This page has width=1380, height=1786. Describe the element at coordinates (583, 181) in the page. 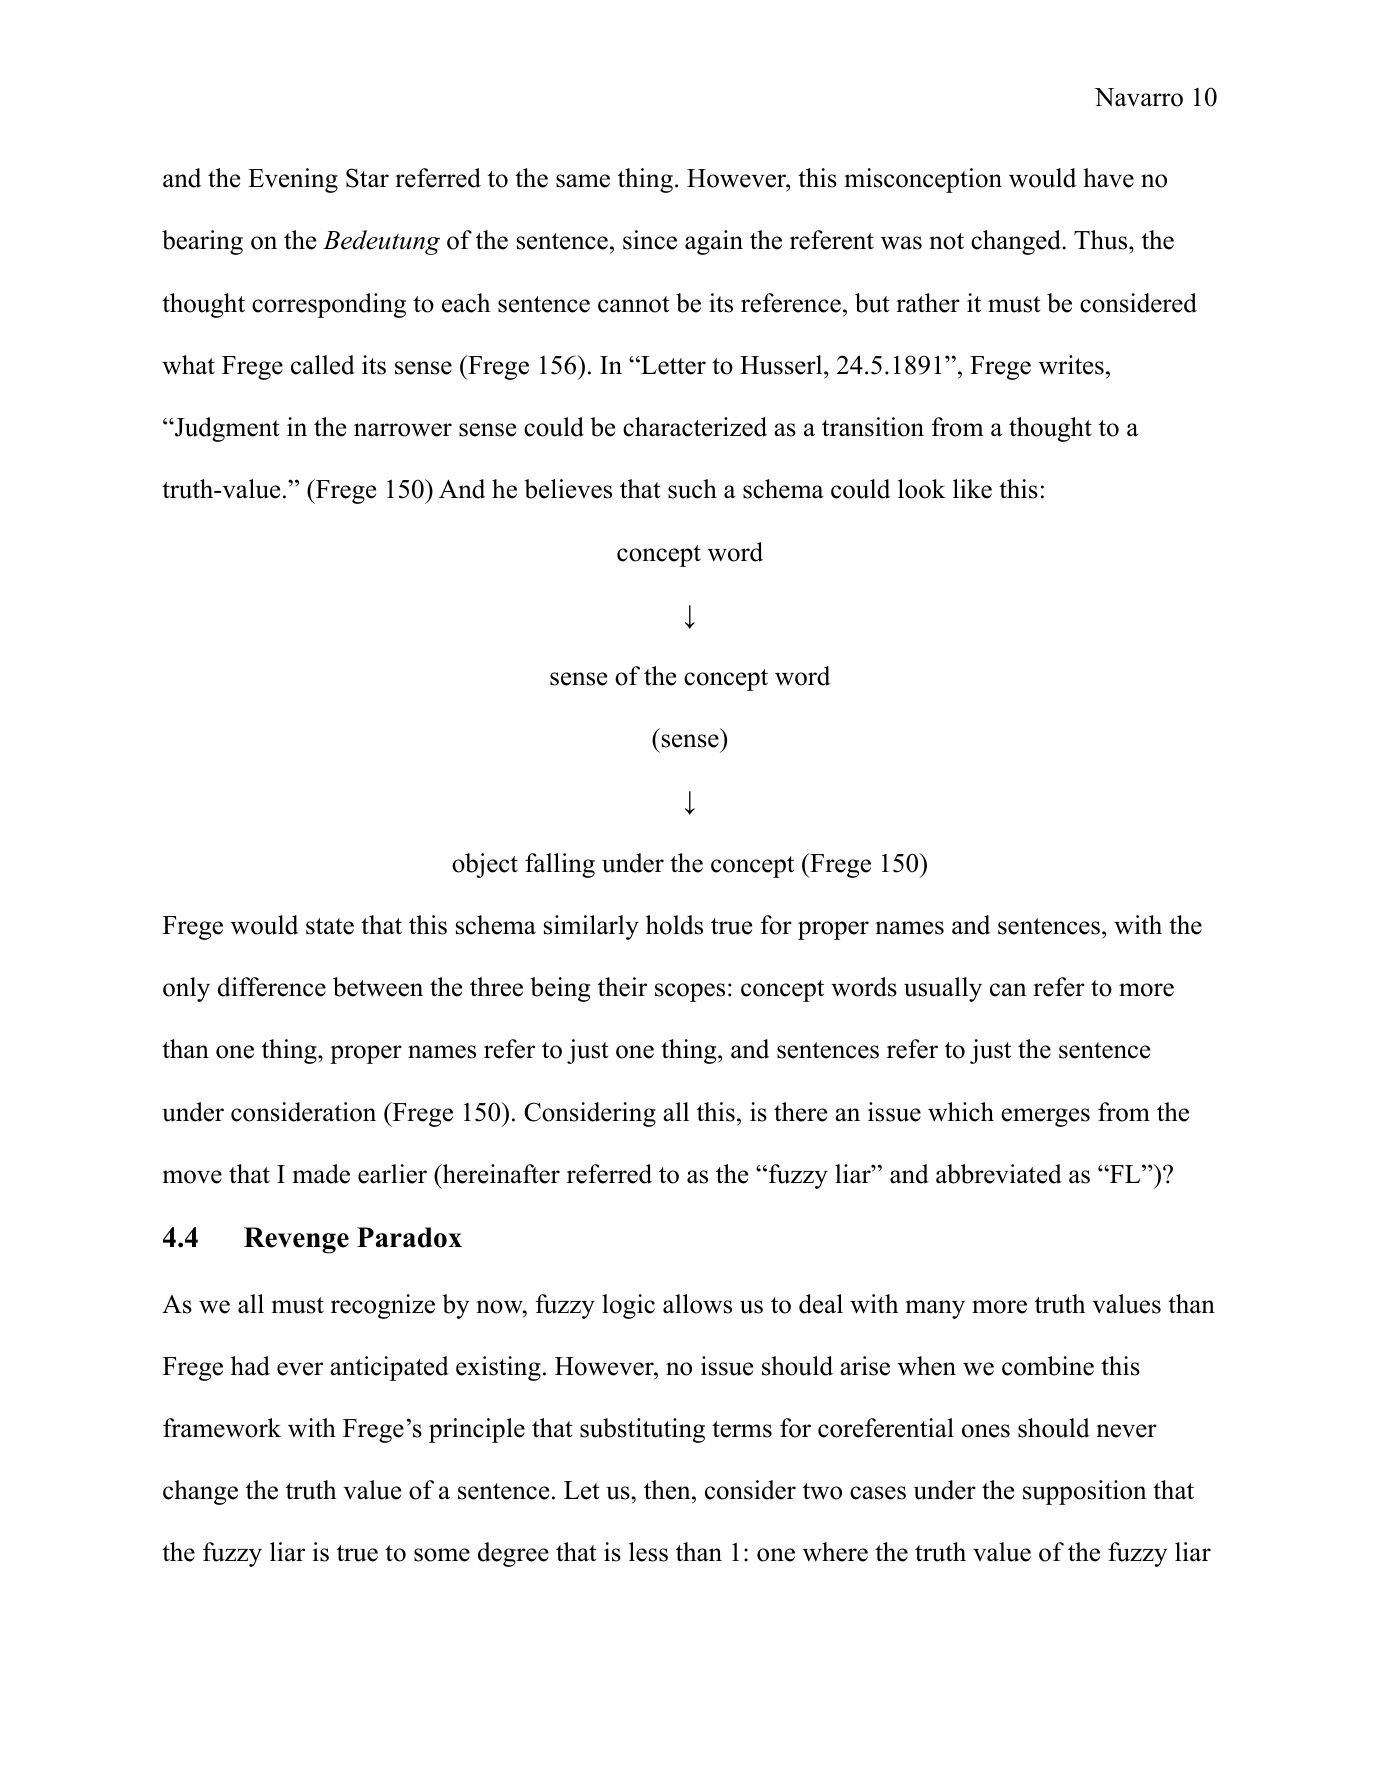

I see `same` at that location.
